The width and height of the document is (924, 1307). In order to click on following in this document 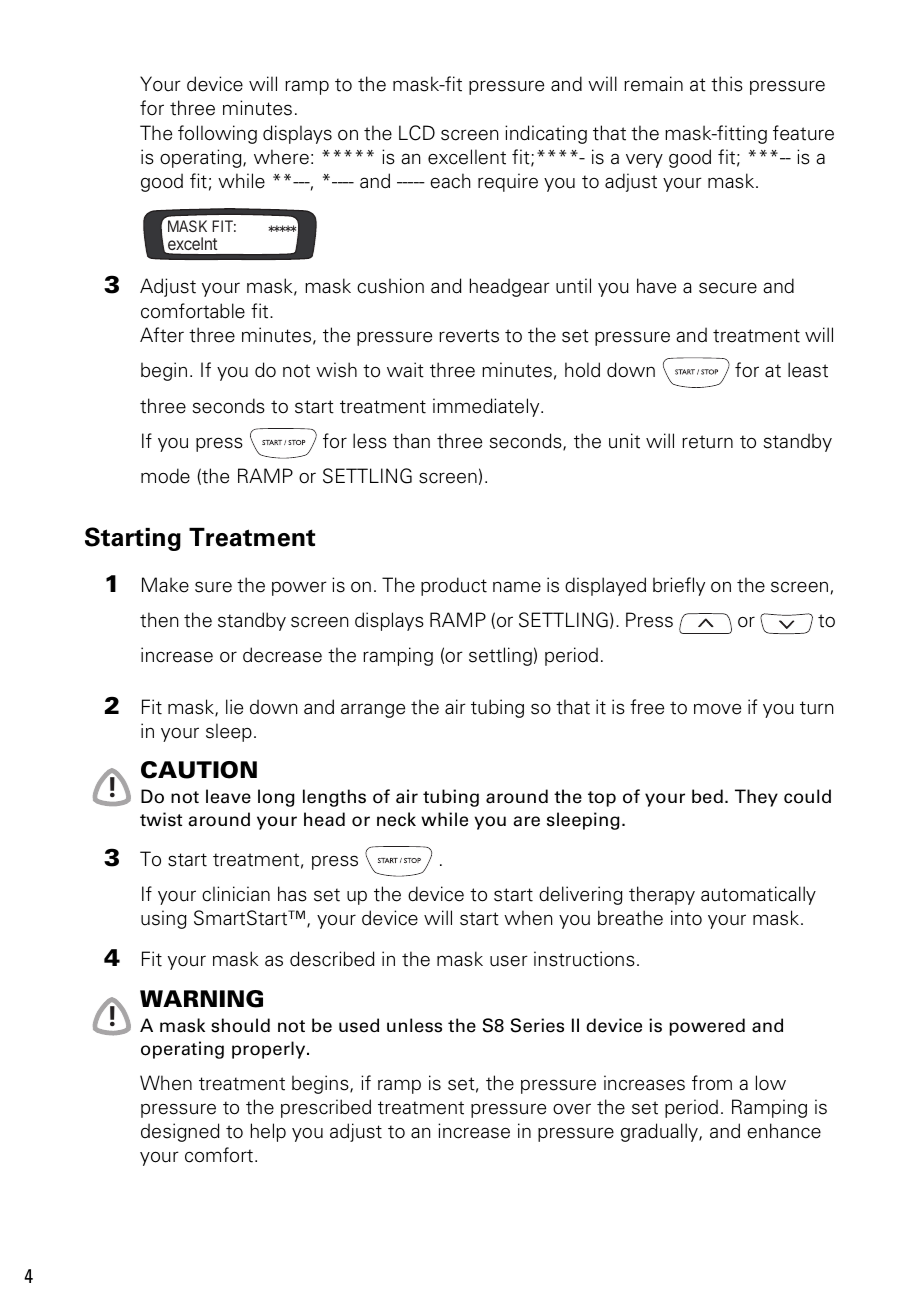, I will do `click(217, 134)`.
